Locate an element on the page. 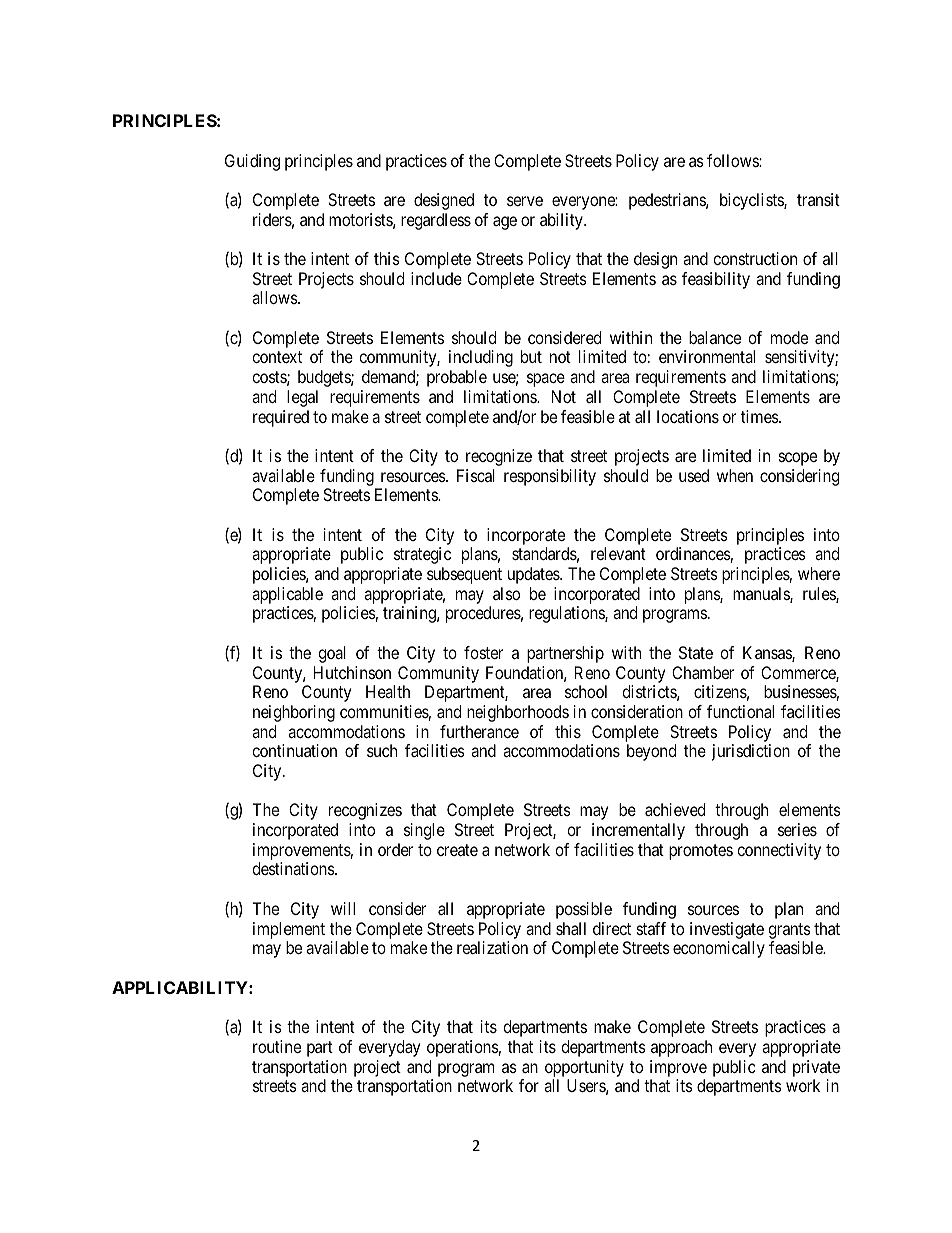 The width and height of the page is (952, 1233). applicable is located at coordinates (287, 597).
